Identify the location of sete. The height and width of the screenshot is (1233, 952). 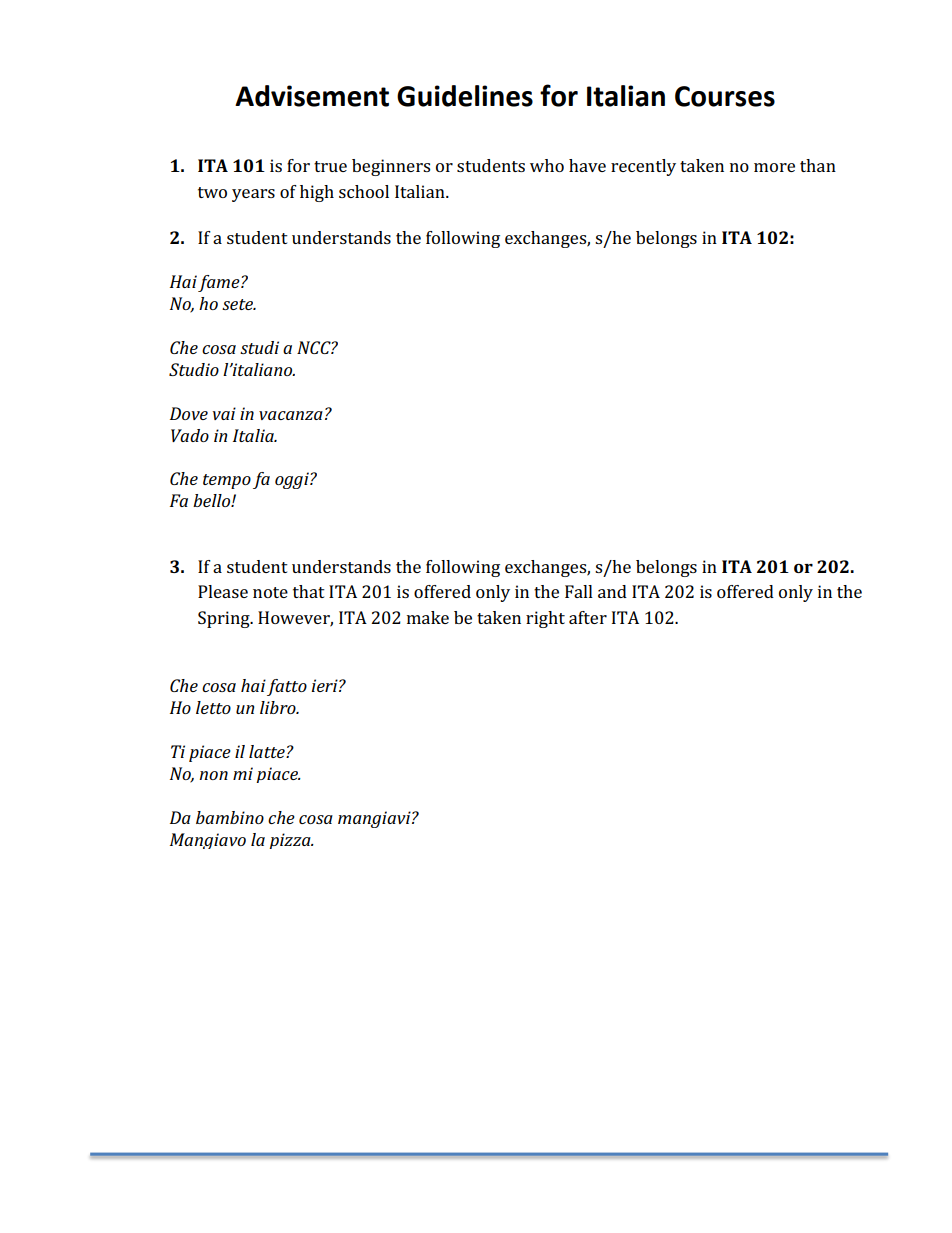
(239, 304).
